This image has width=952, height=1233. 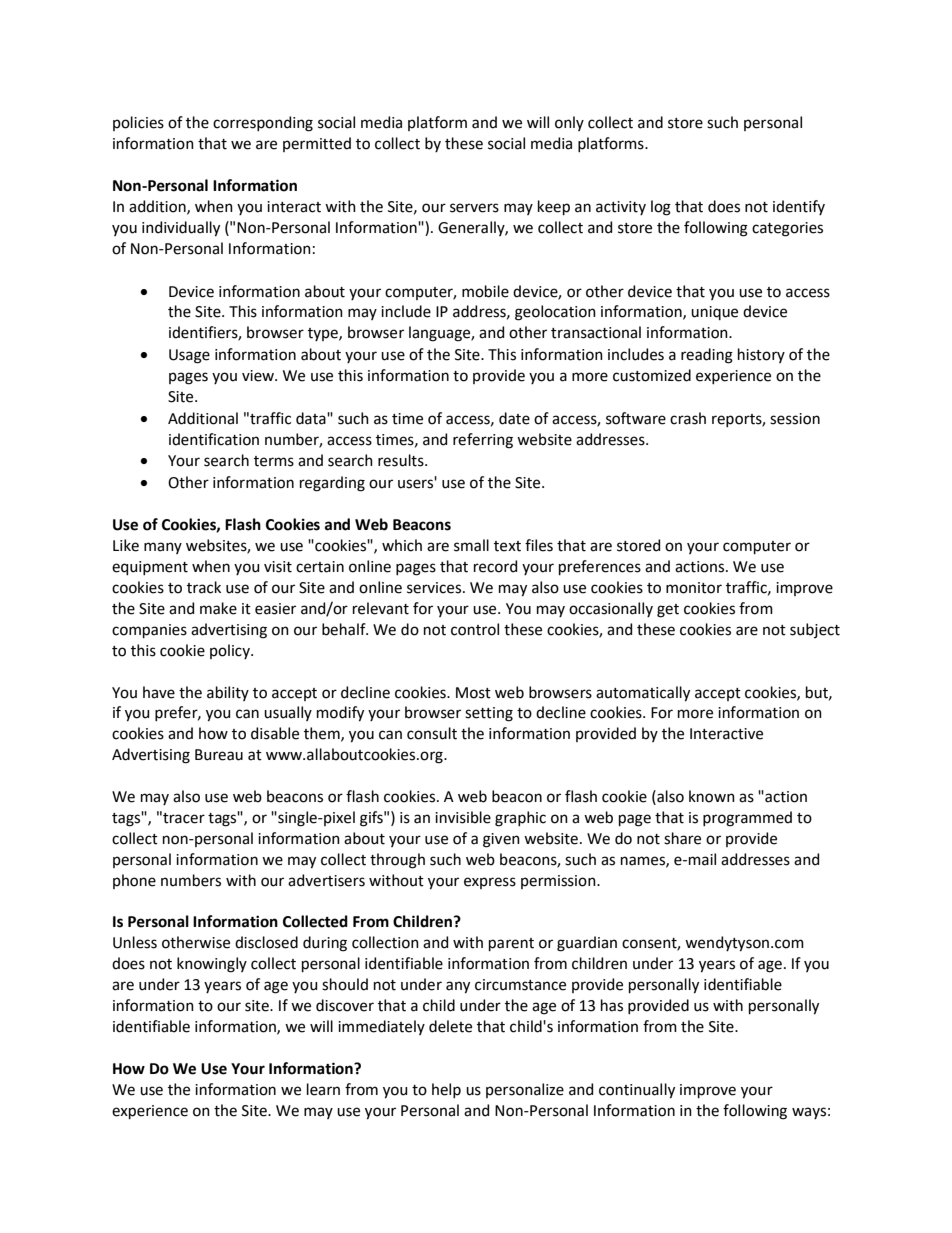 I want to click on crash, so click(x=688, y=418).
